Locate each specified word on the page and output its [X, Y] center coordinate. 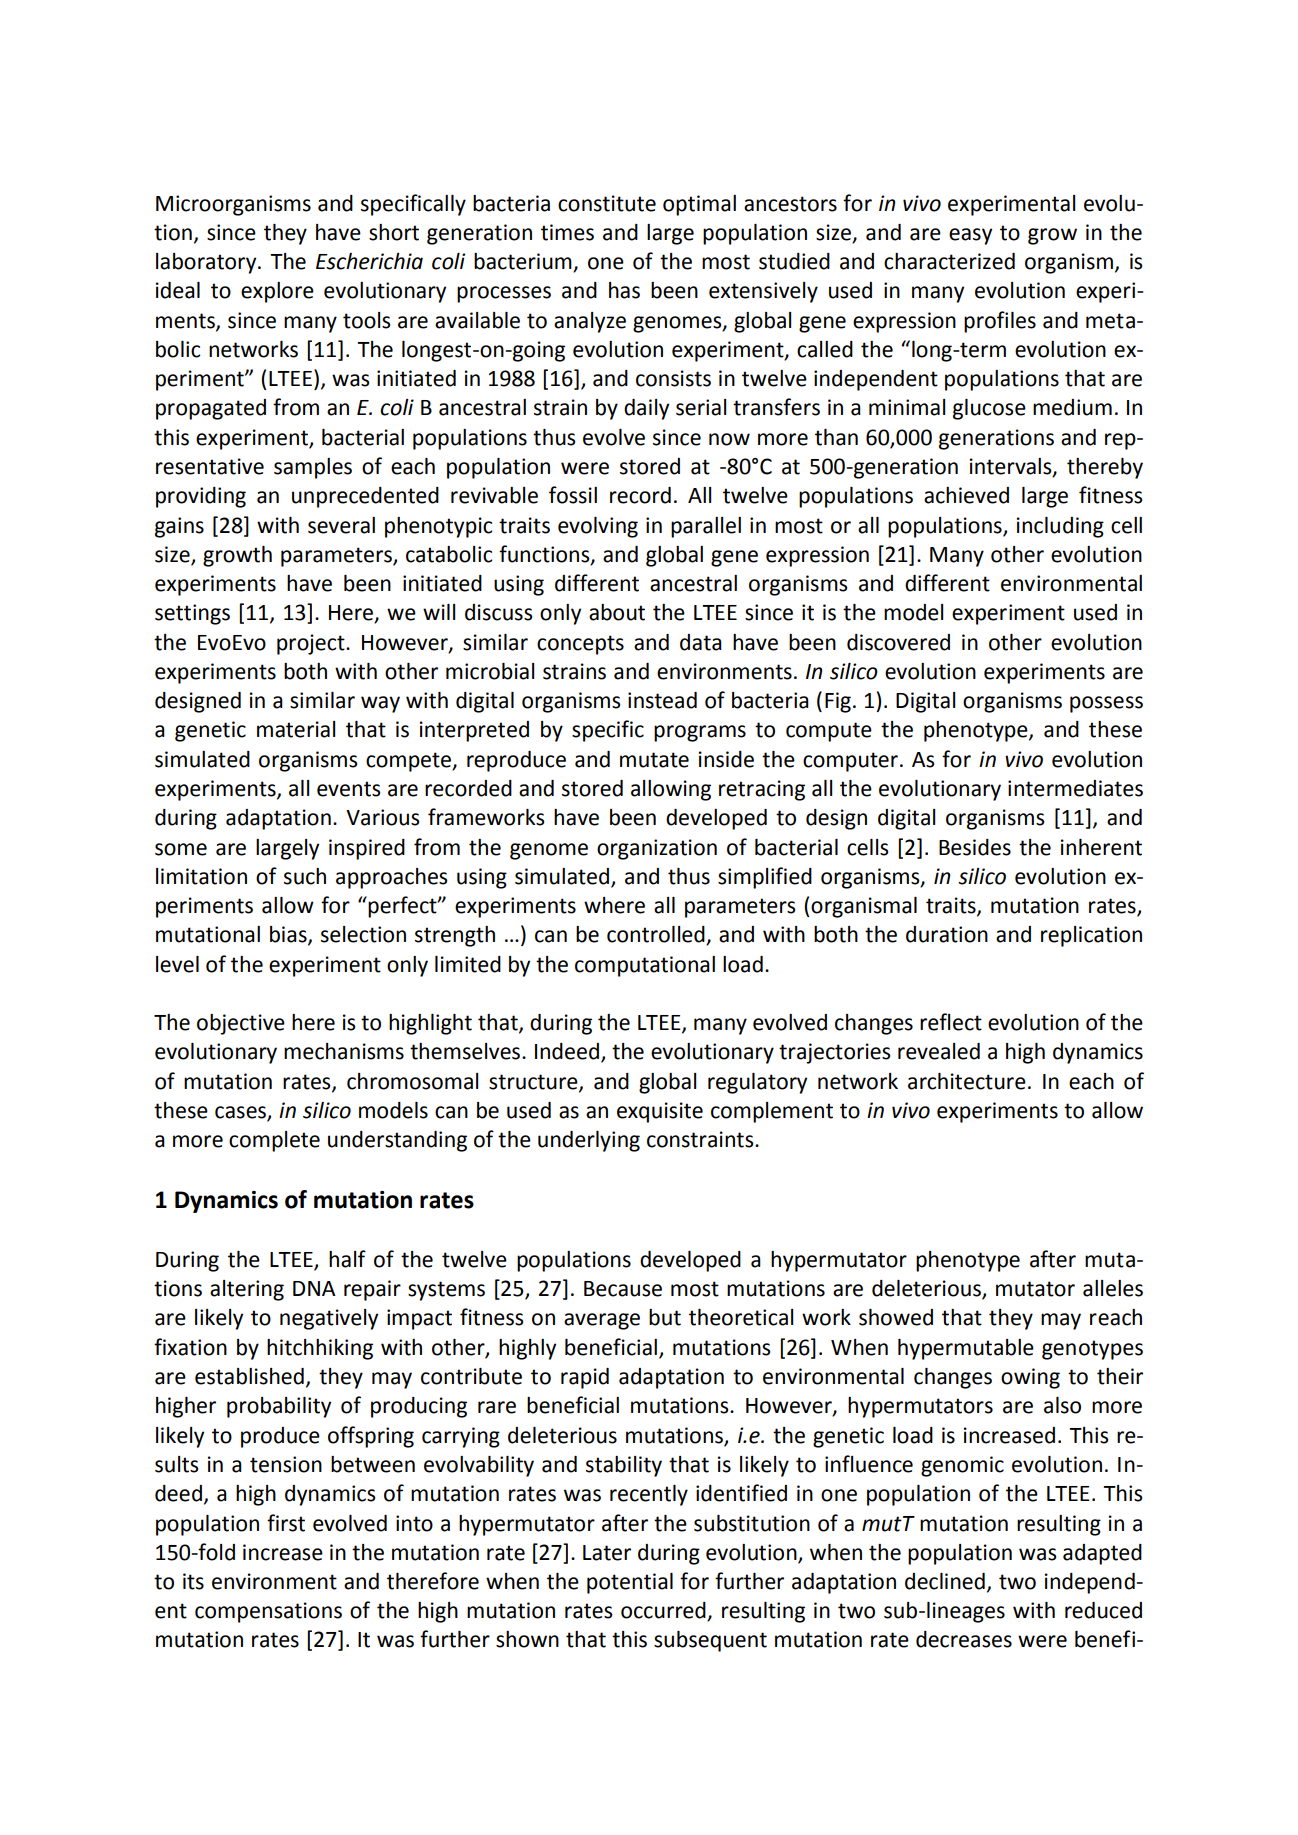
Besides [975, 847]
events [348, 789]
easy [970, 236]
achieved [966, 495]
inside [726, 759]
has [624, 290]
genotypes [1092, 1350]
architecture [967, 1081]
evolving [598, 527]
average [602, 1321]
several [341, 525]
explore [277, 292]
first [286, 1523]
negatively [329, 1319]
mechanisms [344, 1051]
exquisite [660, 1112]
